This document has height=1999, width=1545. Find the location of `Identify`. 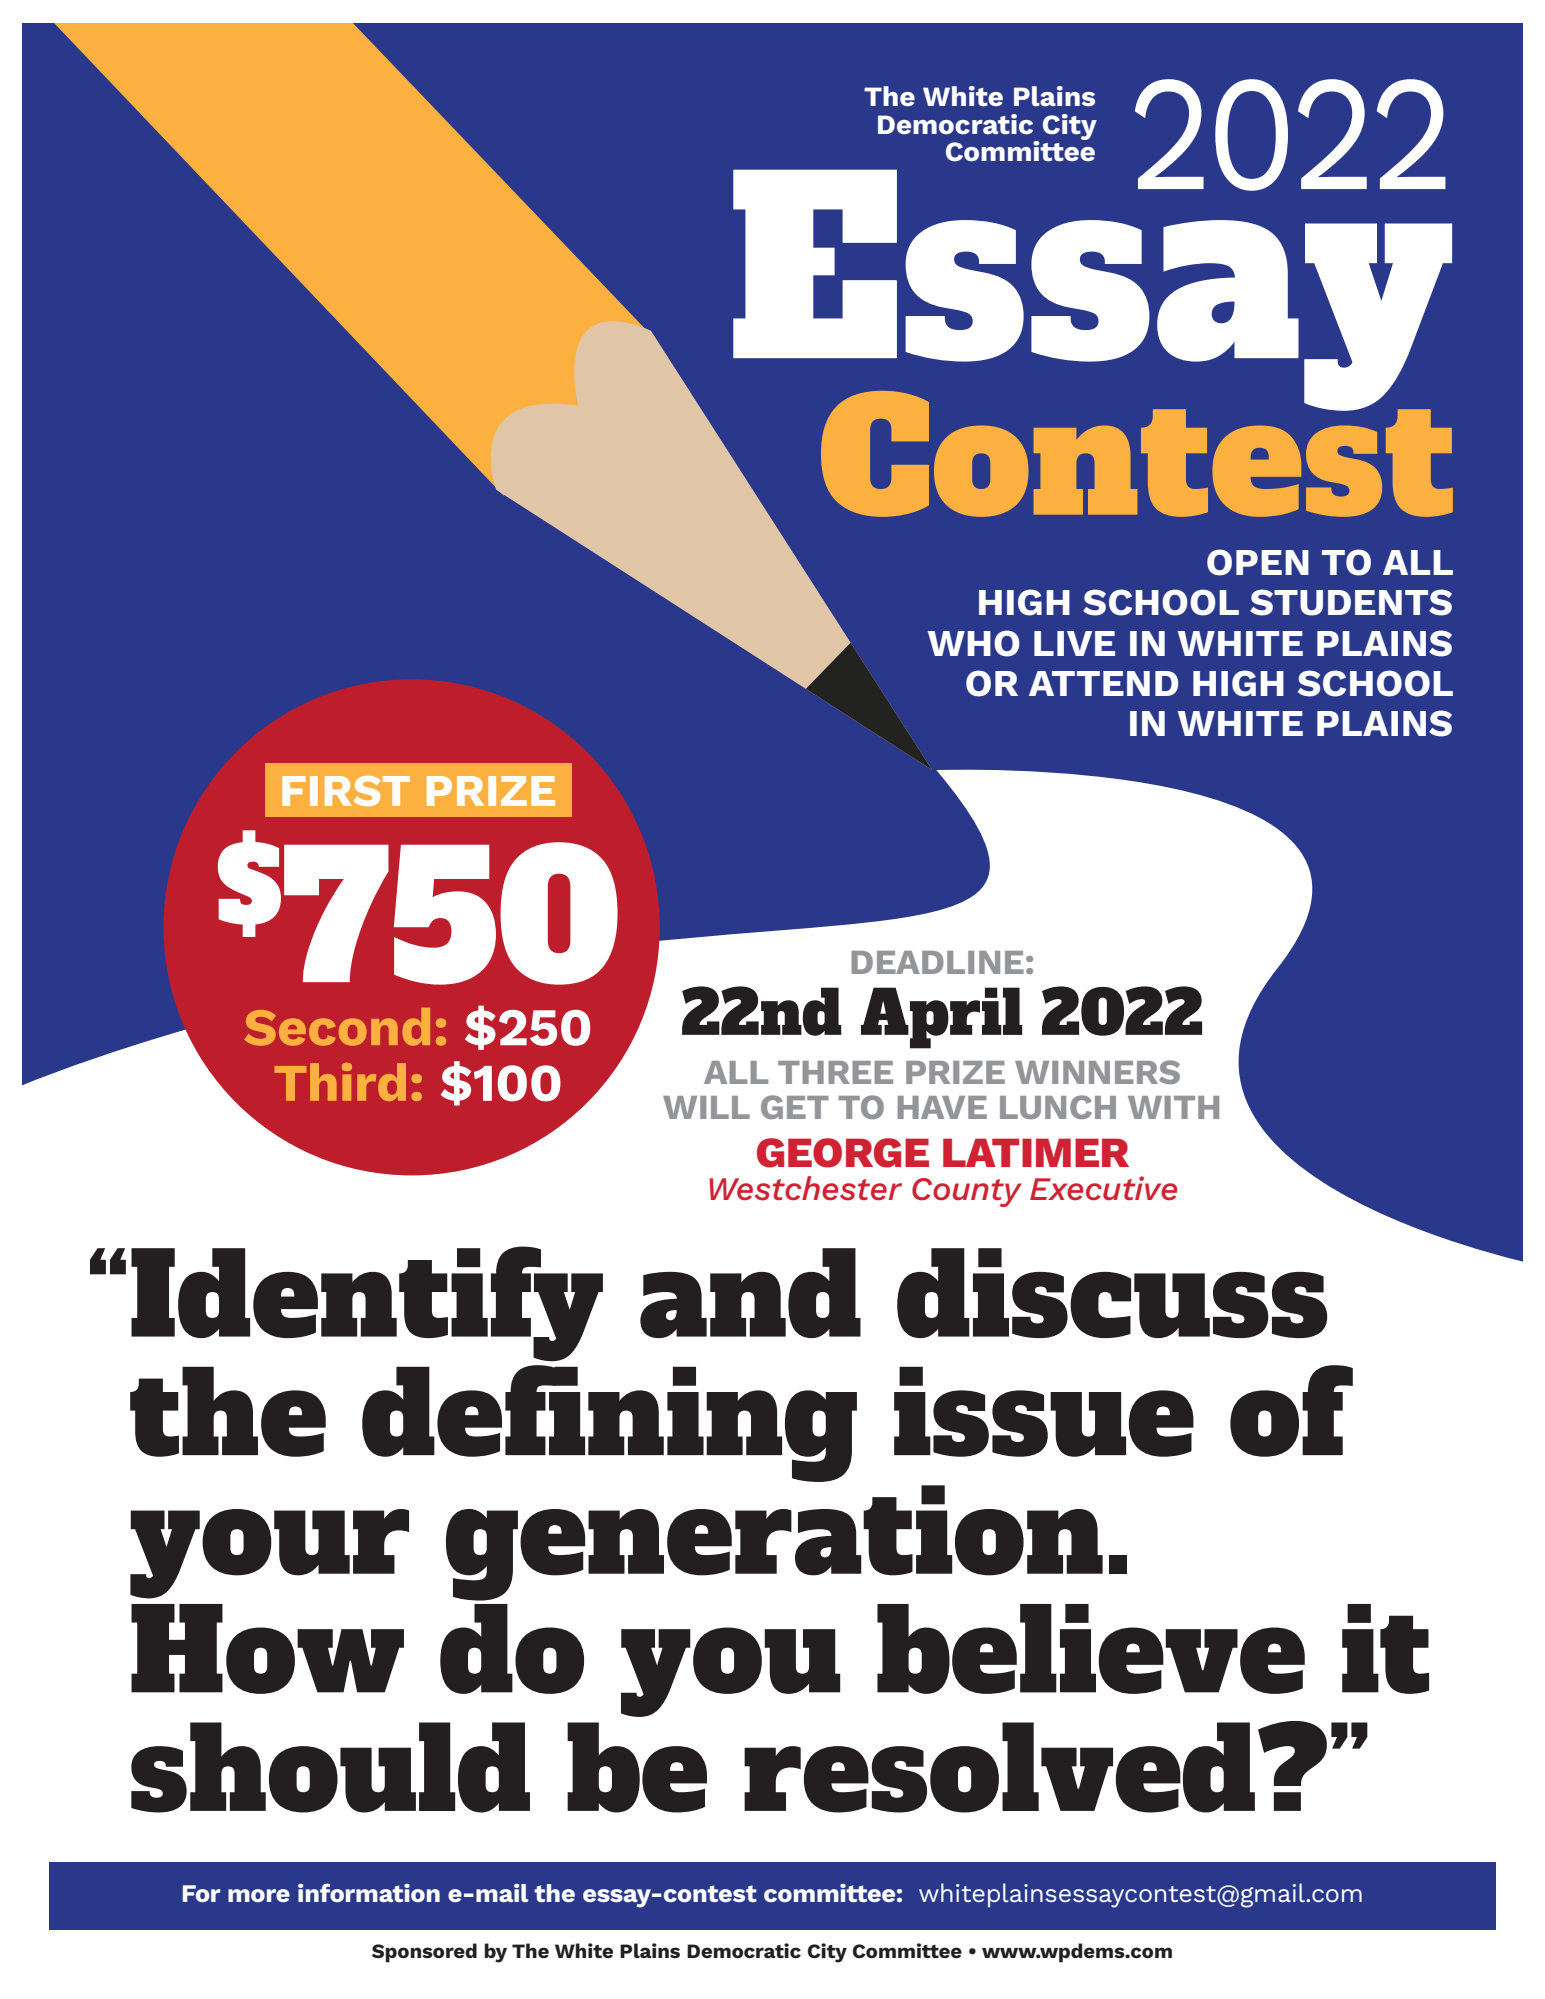

Identify is located at coordinates (367, 1303).
